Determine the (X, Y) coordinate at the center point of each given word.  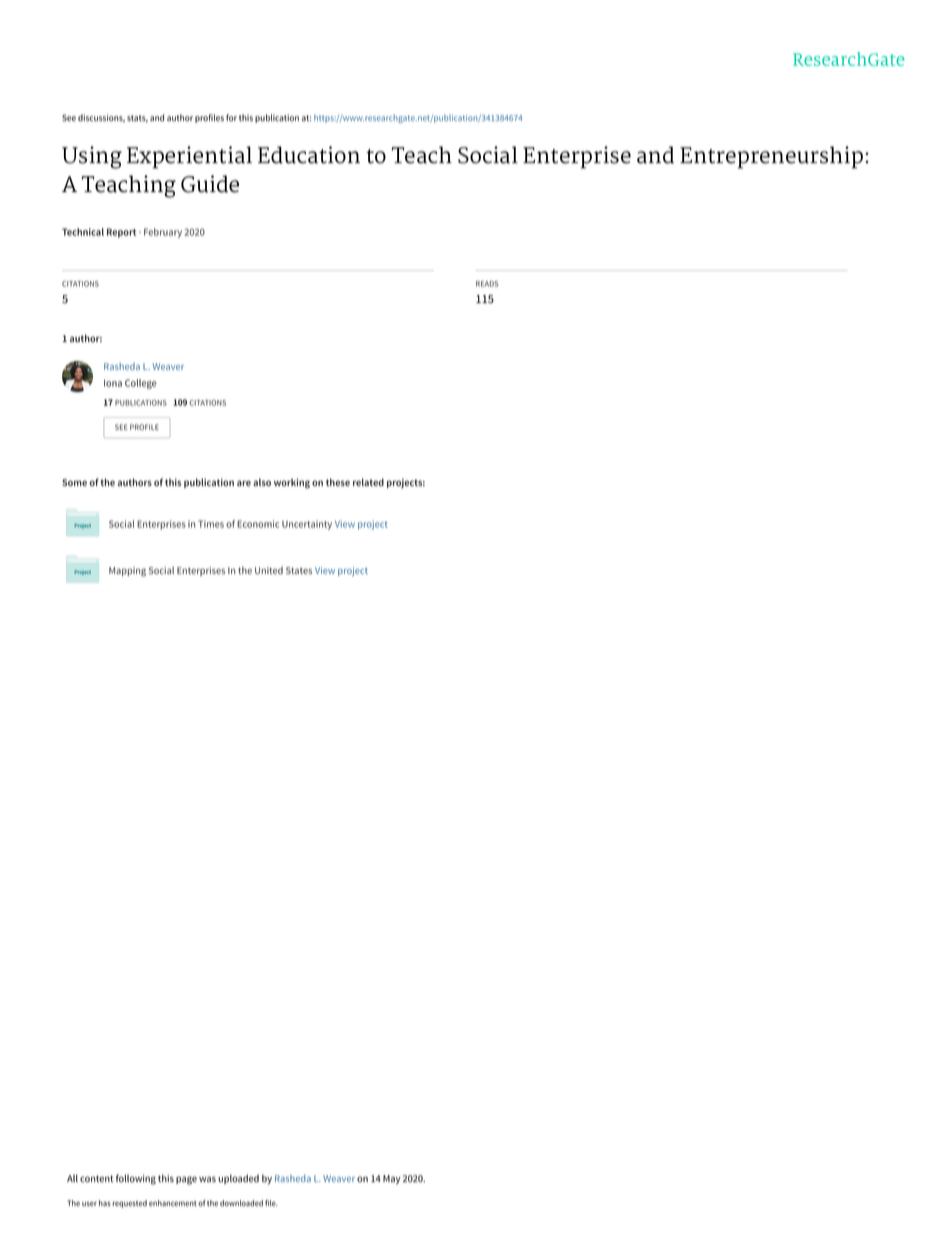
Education (309, 155)
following (136, 1179)
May (392, 1180)
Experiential (189, 157)
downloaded (241, 1203)
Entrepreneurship (771, 157)
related (368, 482)
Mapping (127, 572)
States (299, 570)
